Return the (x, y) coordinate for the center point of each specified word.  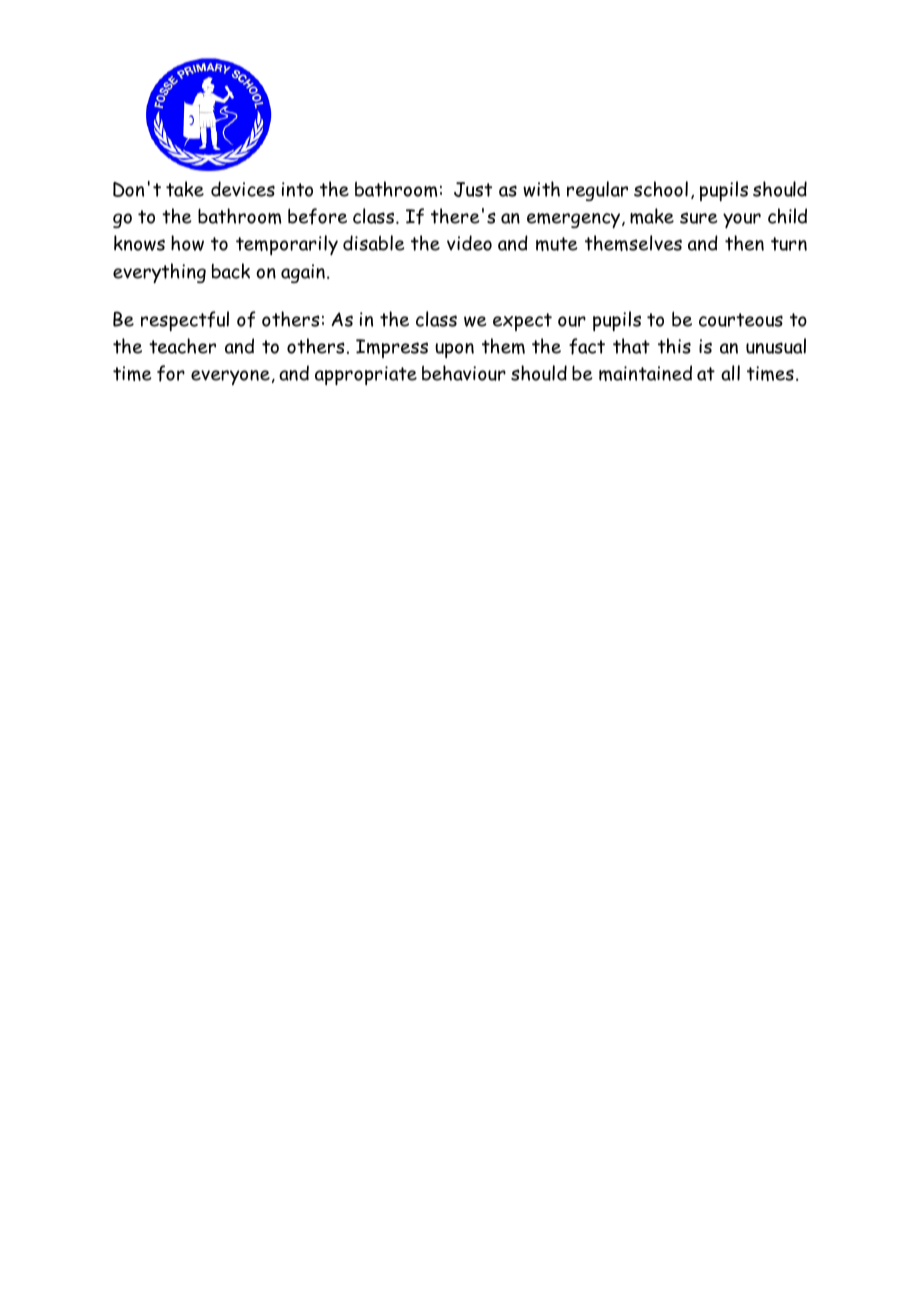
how (187, 243)
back (231, 271)
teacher (182, 346)
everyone (230, 377)
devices (243, 189)
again (303, 273)
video (469, 243)
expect (522, 322)
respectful (185, 321)
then (744, 243)
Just (473, 189)
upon (454, 350)
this (674, 346)
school (661, 189)
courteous (741, 320)
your (742, 220)
